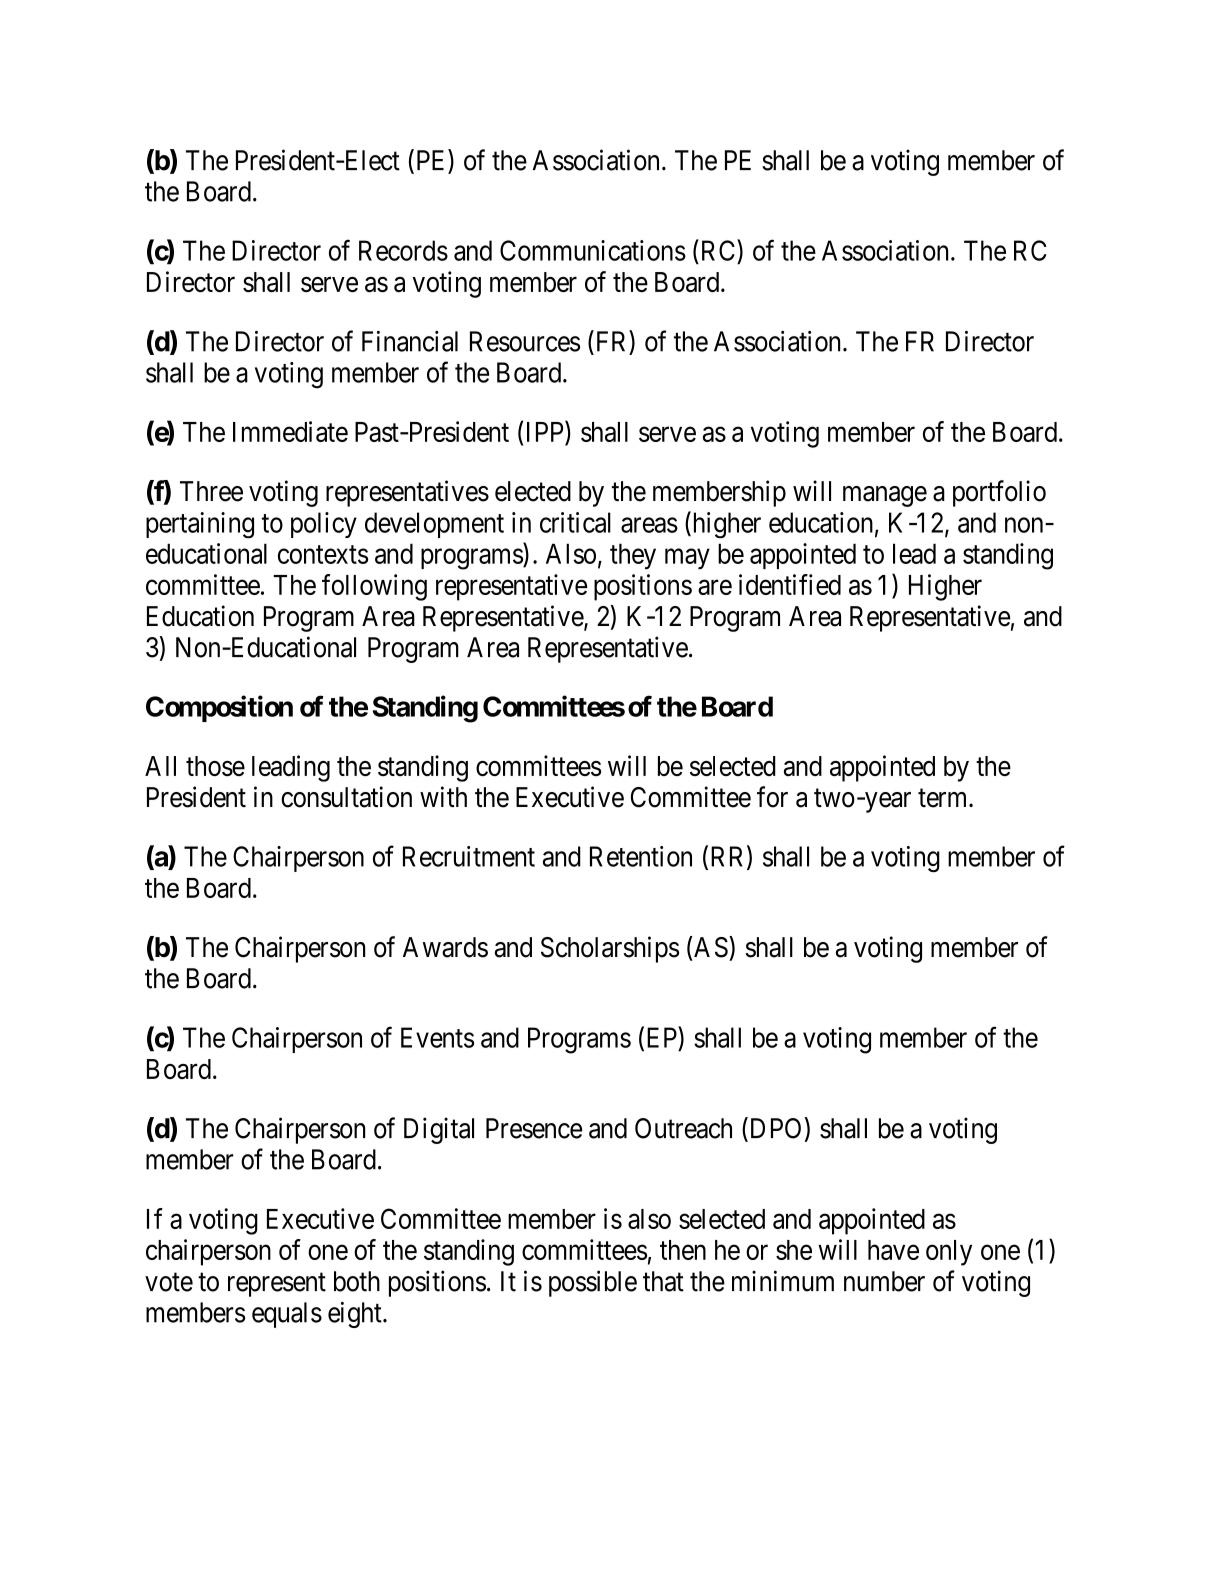 This document has height=1592, width=1230. What do you see at coordinates (403, 250) in the document?
I see `Records` at bounding box center [403, 250].
